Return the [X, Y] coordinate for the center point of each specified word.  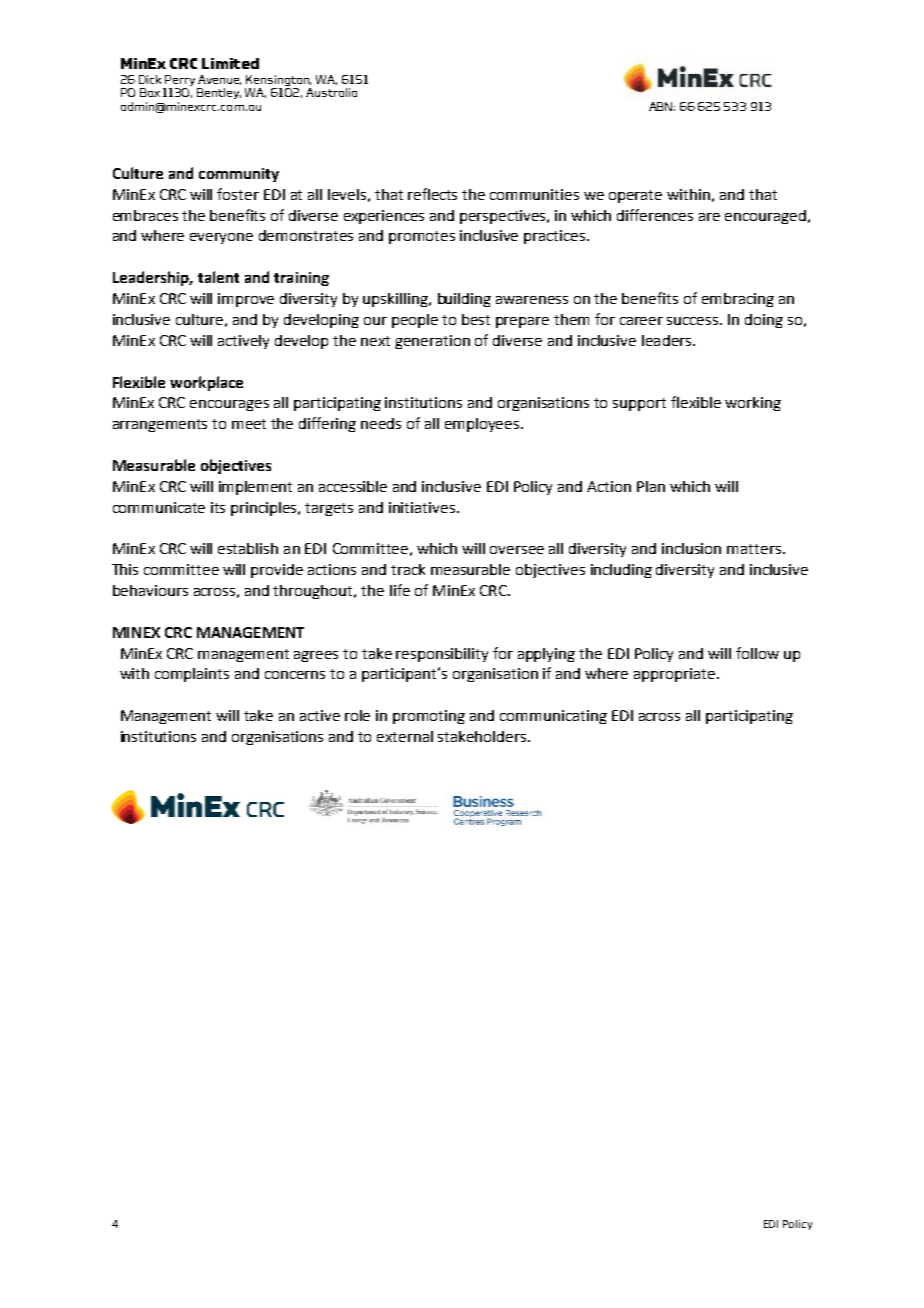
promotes [422, 237]
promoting [429, 717]
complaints [192, 675]
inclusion [691, 548]
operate [635, 196]
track [408, 569]
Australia [331, 92]
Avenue [219, 80]
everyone [221, 238]
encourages [229, 405]
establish [248, 548]
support [639, 404]
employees [483, 425]
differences [655, 215]
